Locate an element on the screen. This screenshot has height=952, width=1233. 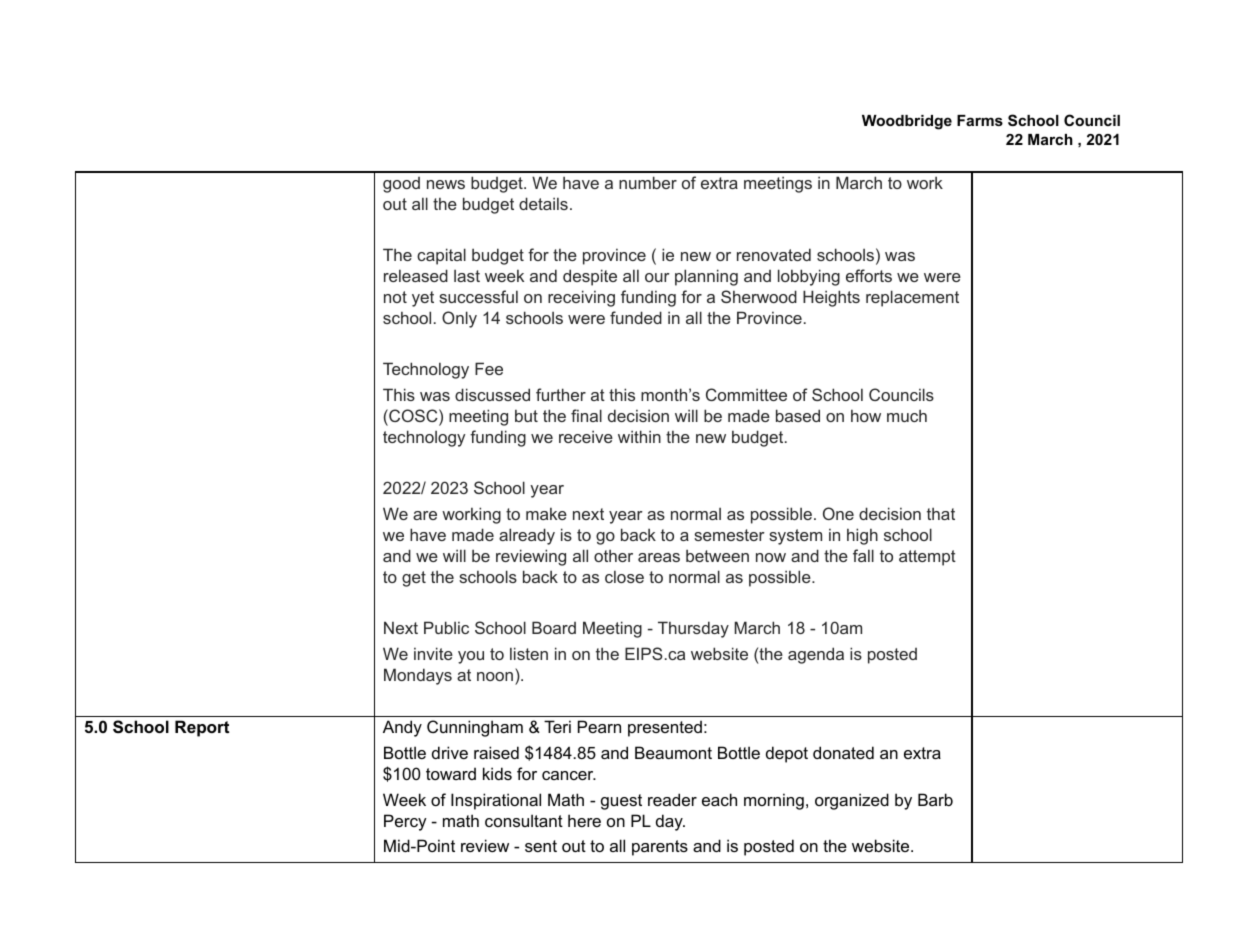
good is located at coordinates (401, 185).
